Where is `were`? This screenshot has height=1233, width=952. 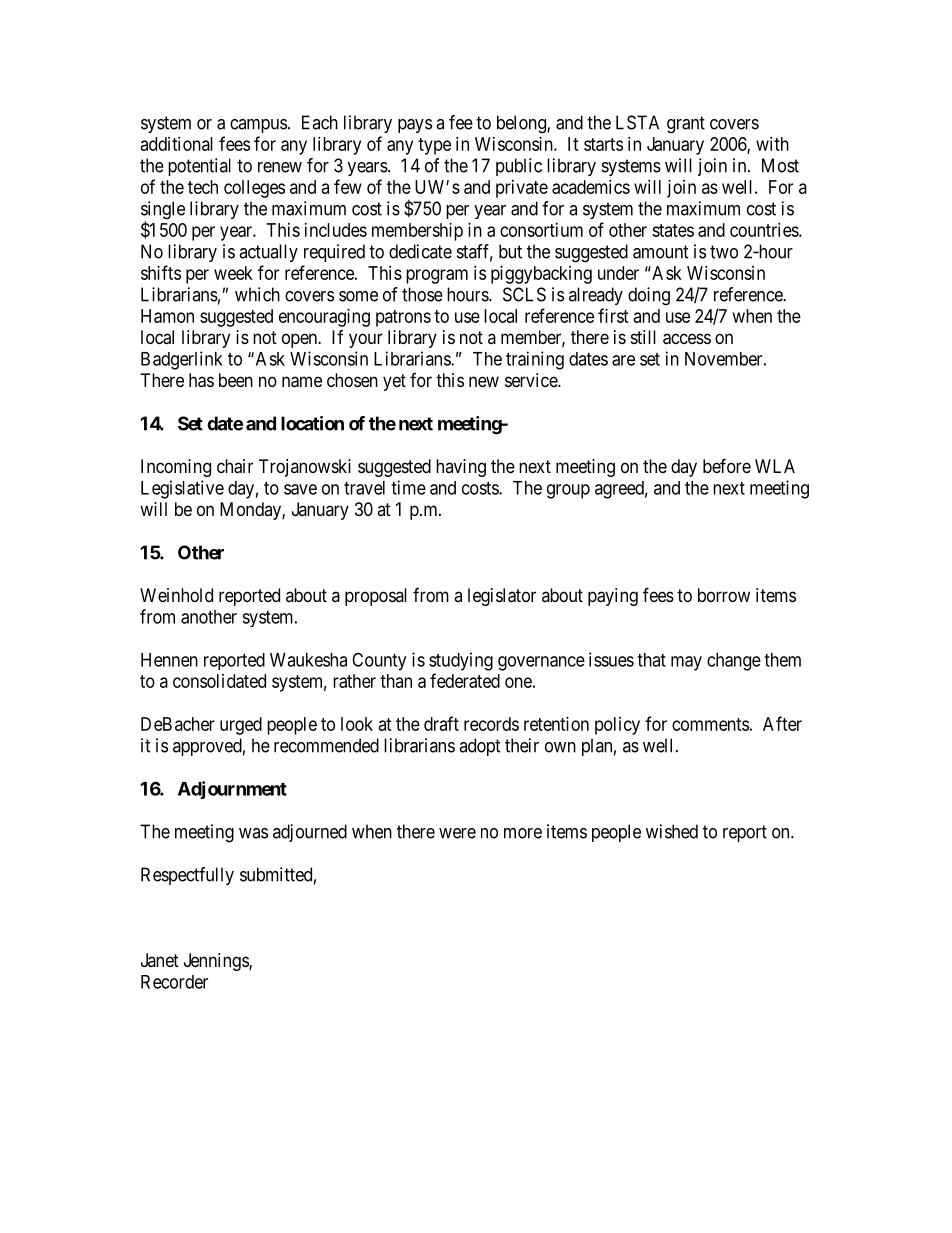
were is located at coordinates (457, 833).
